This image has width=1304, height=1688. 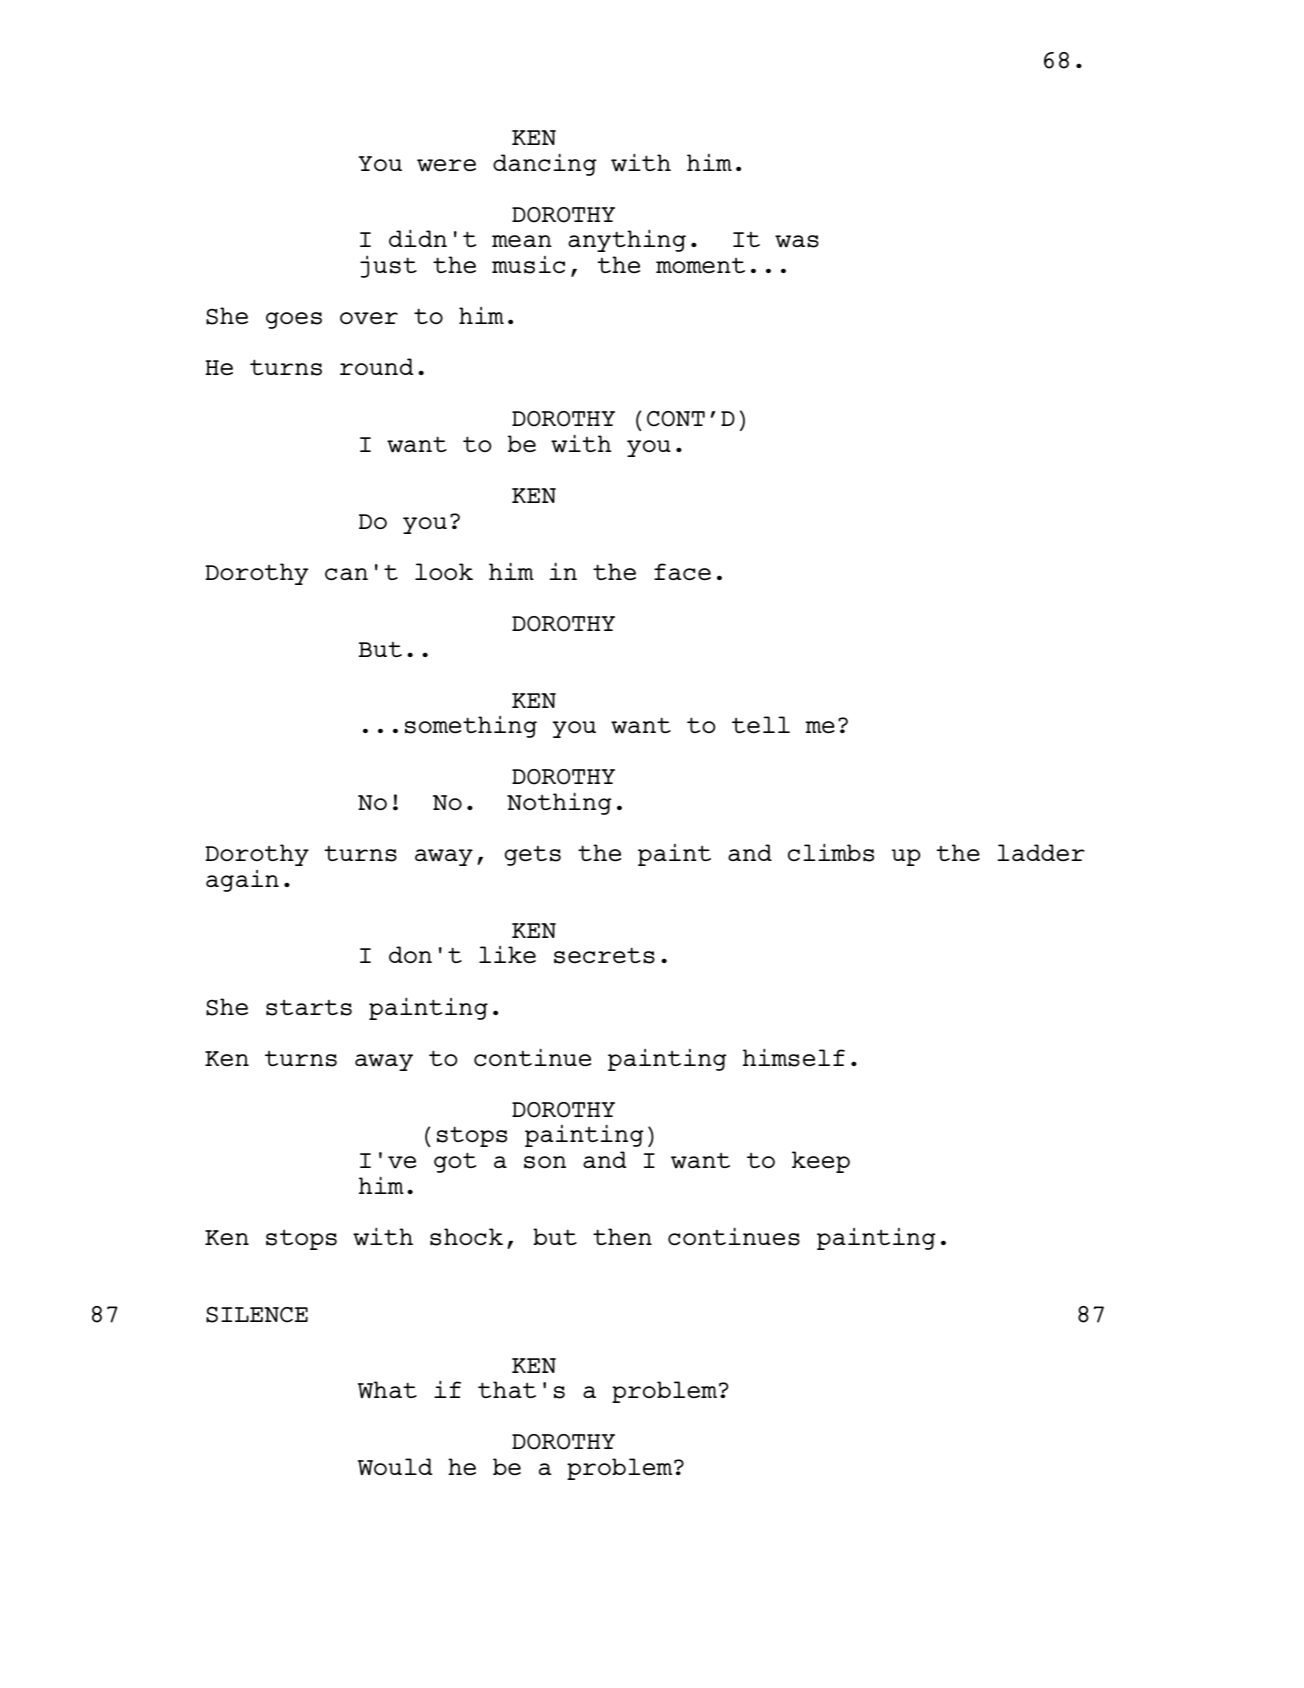 What do you see at coordinates (794, 1057) in the image?
I see `himself` at bounding box center [794, 1057].
